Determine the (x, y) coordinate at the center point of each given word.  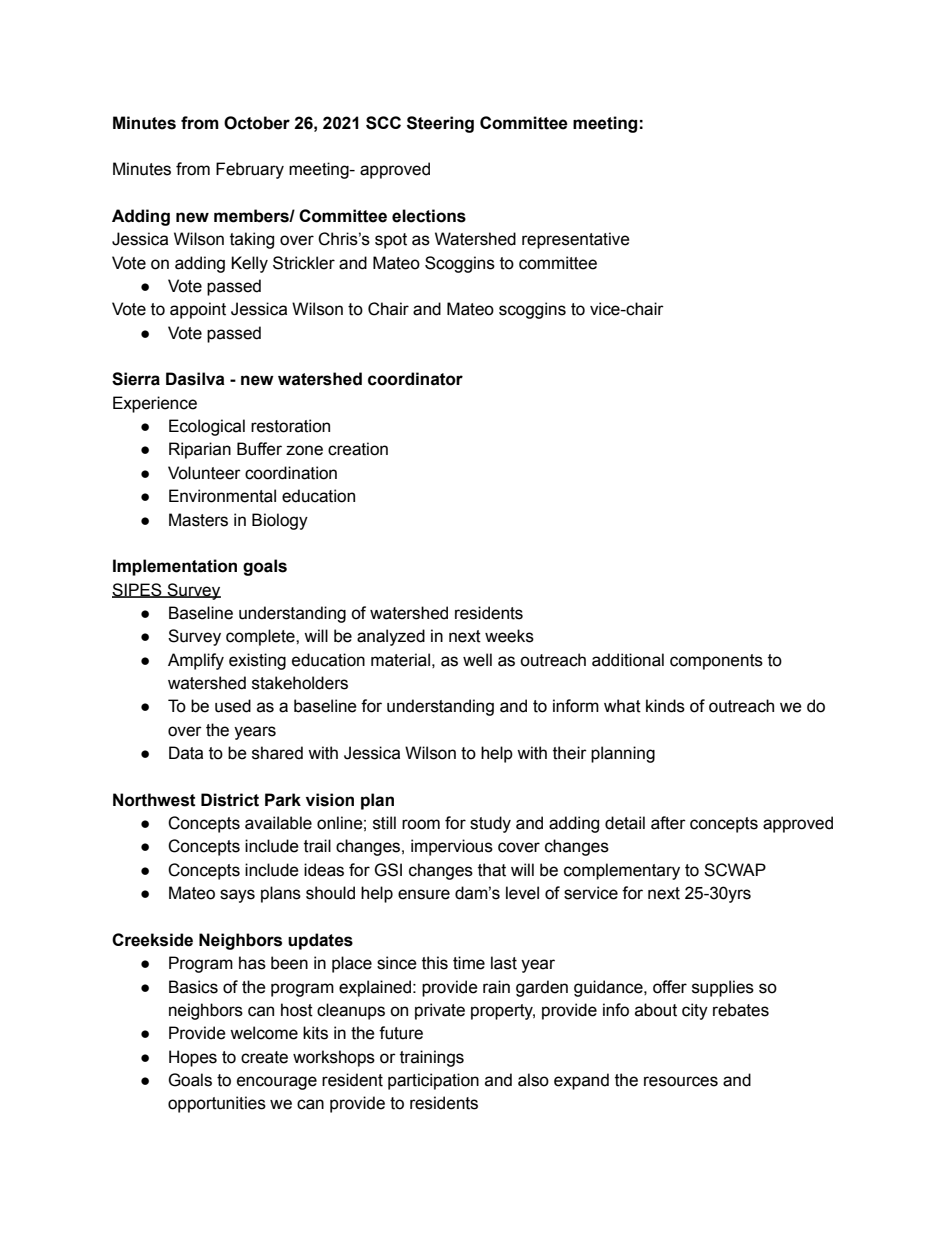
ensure (424, 894)
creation (358, 449)
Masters (198, 520)
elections (429, 216)
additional (628, 660)
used (233, 706)
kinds (665, 706)
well (477, 660)
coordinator (415, 379)
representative (576, 240)
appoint (198, 310)
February (250, 170)
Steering (440, 124)
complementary (622, 871)
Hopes (193, 1058)
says (237, 896)
